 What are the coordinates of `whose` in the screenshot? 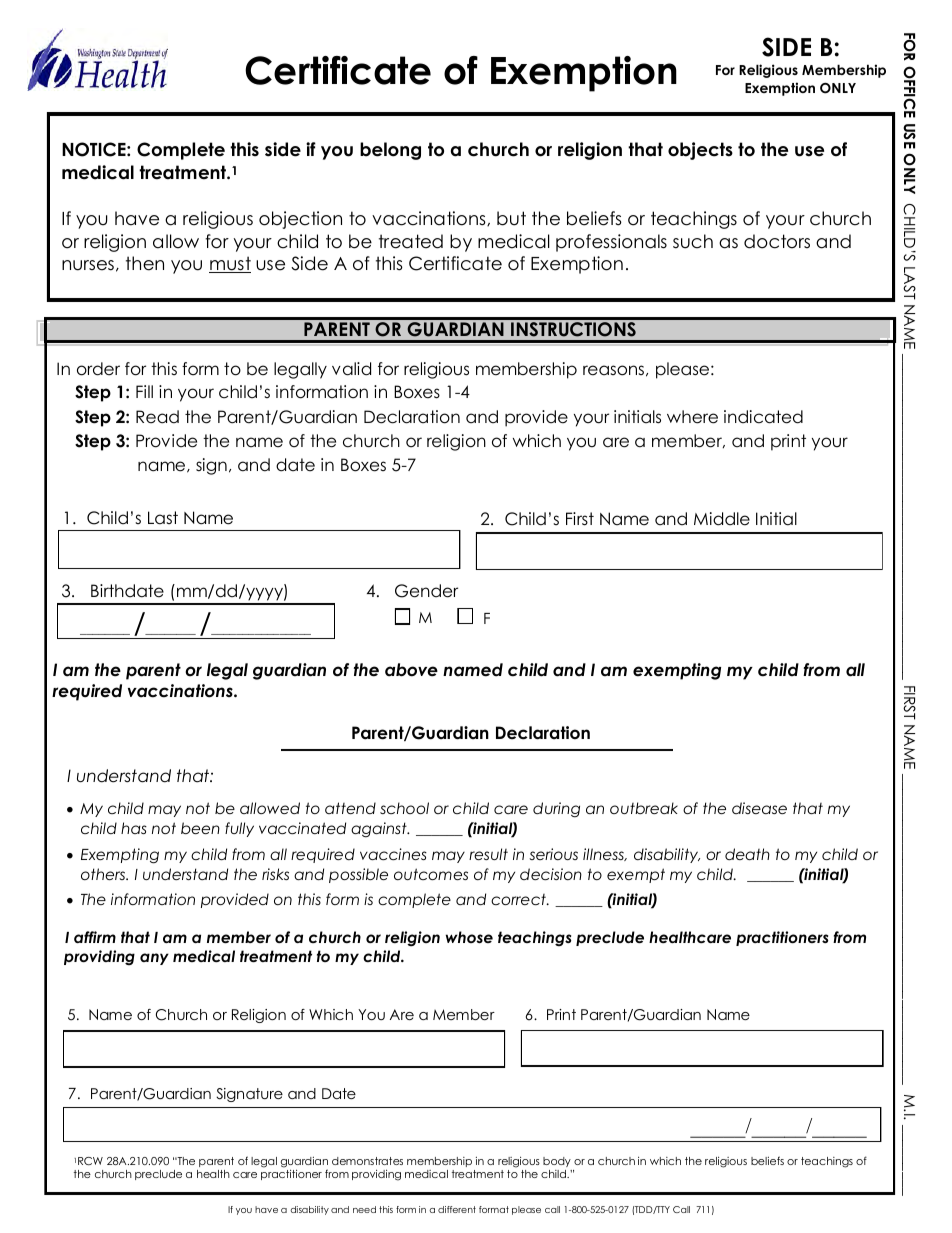 It's located at (469, 937).
